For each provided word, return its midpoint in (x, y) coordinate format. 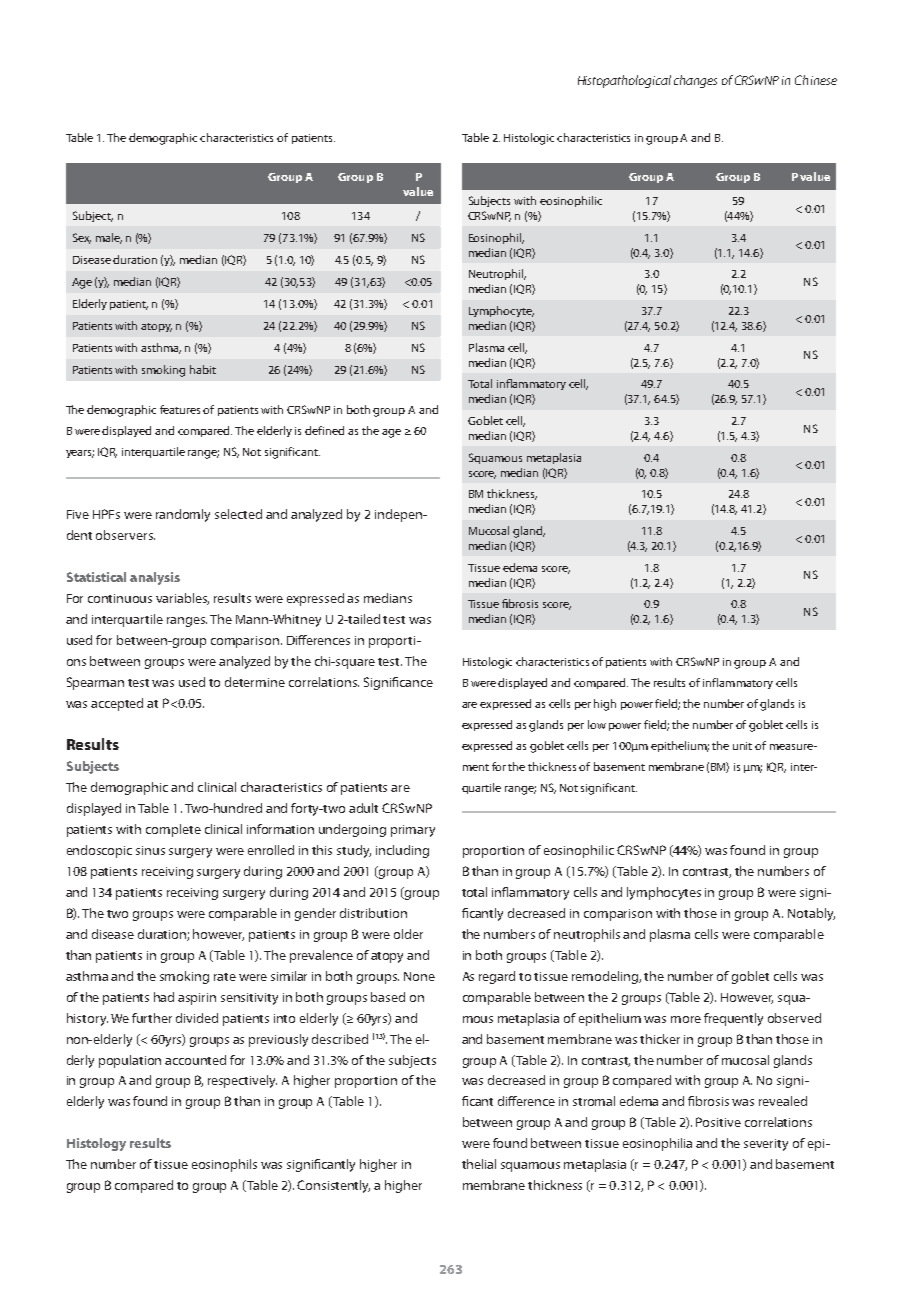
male (109, 238)
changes (695, 81)
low (597, 724)
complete (173, 830)
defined (324, 430)
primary (413, 831)
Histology (96, 1144)
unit (742, 746)
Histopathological (624, 81)
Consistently (333, 1186)
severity (766, 1145)
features (182, 409)
